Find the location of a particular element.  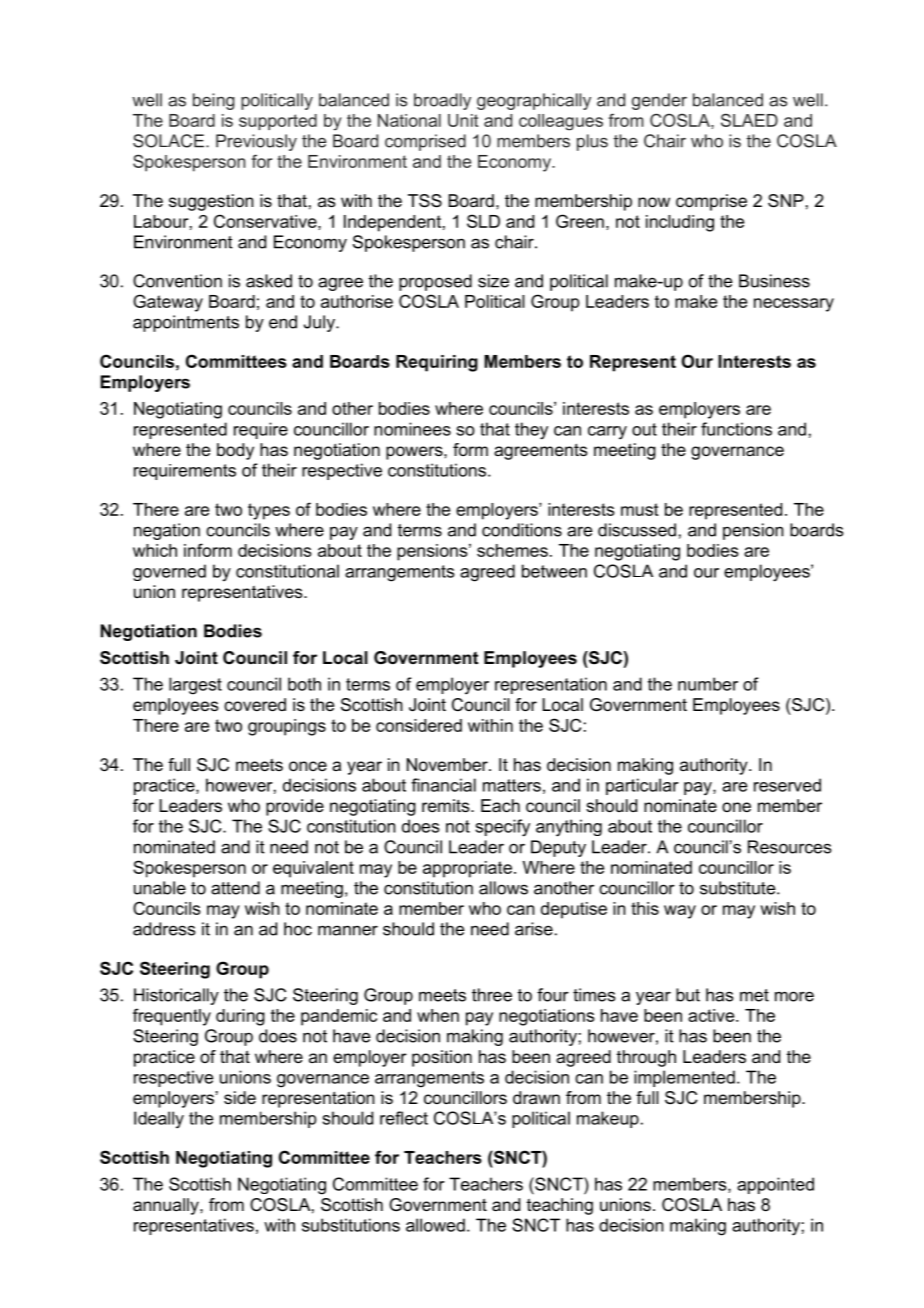

Unit is located at coordinates (463, 120).
